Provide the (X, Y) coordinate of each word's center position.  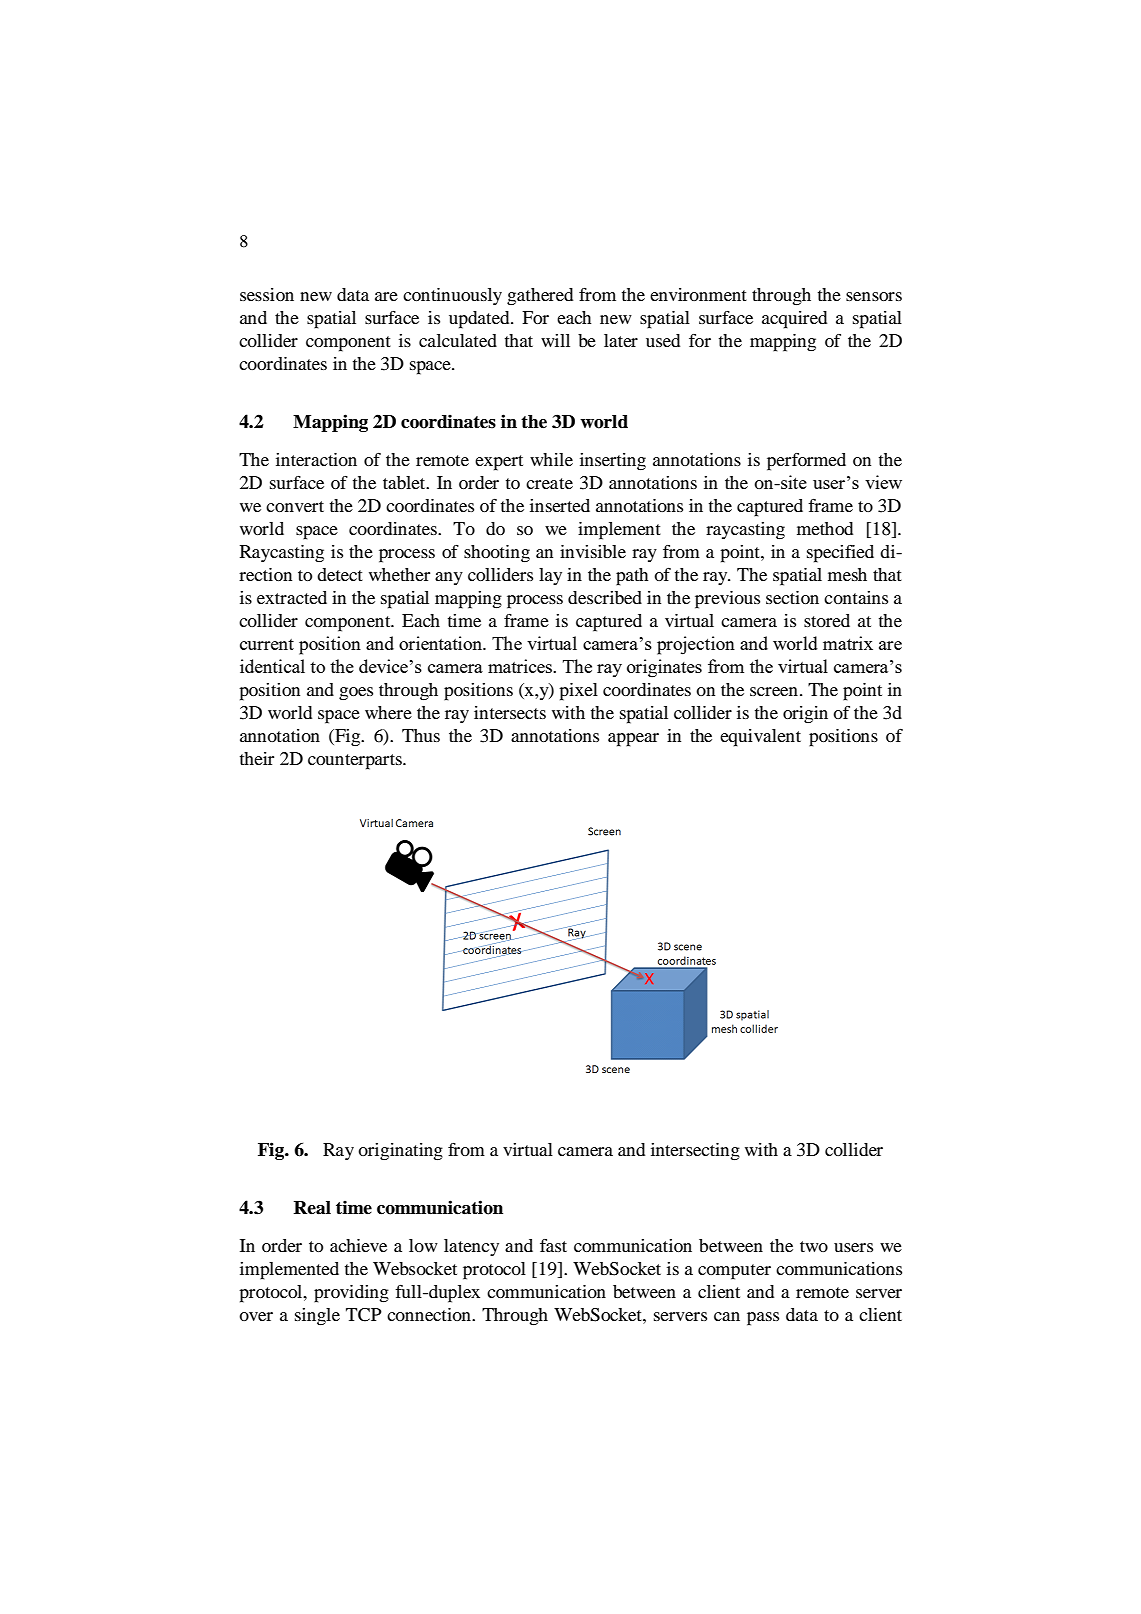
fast (553, 1245)
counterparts (356, 762)
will (555, 340)
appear (633, 740)
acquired (794, 320)
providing (351, 1294)
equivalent (760, 738)
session (267, 294)
